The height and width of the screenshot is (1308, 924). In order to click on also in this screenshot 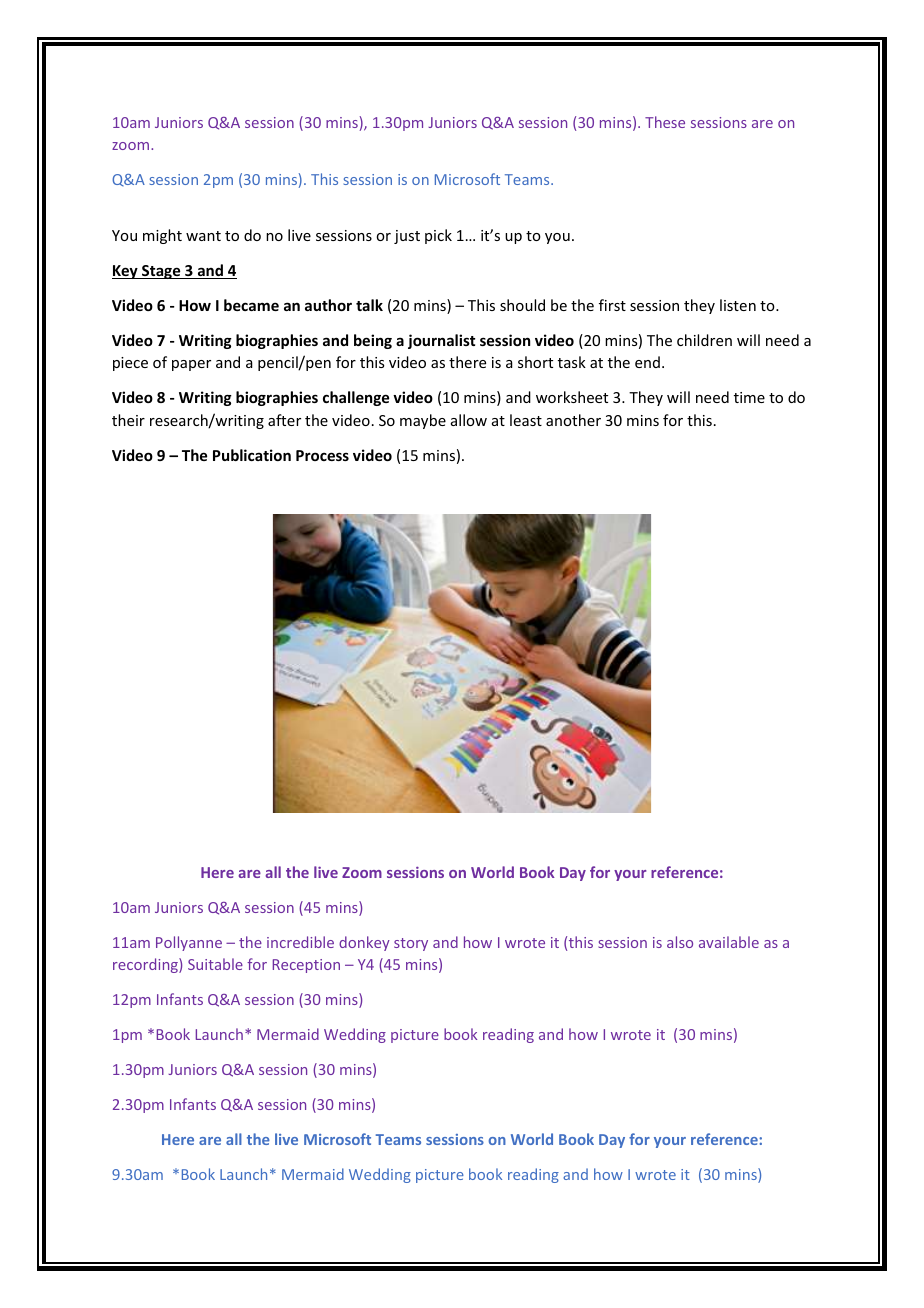, I will do `click(680, 942)`.
